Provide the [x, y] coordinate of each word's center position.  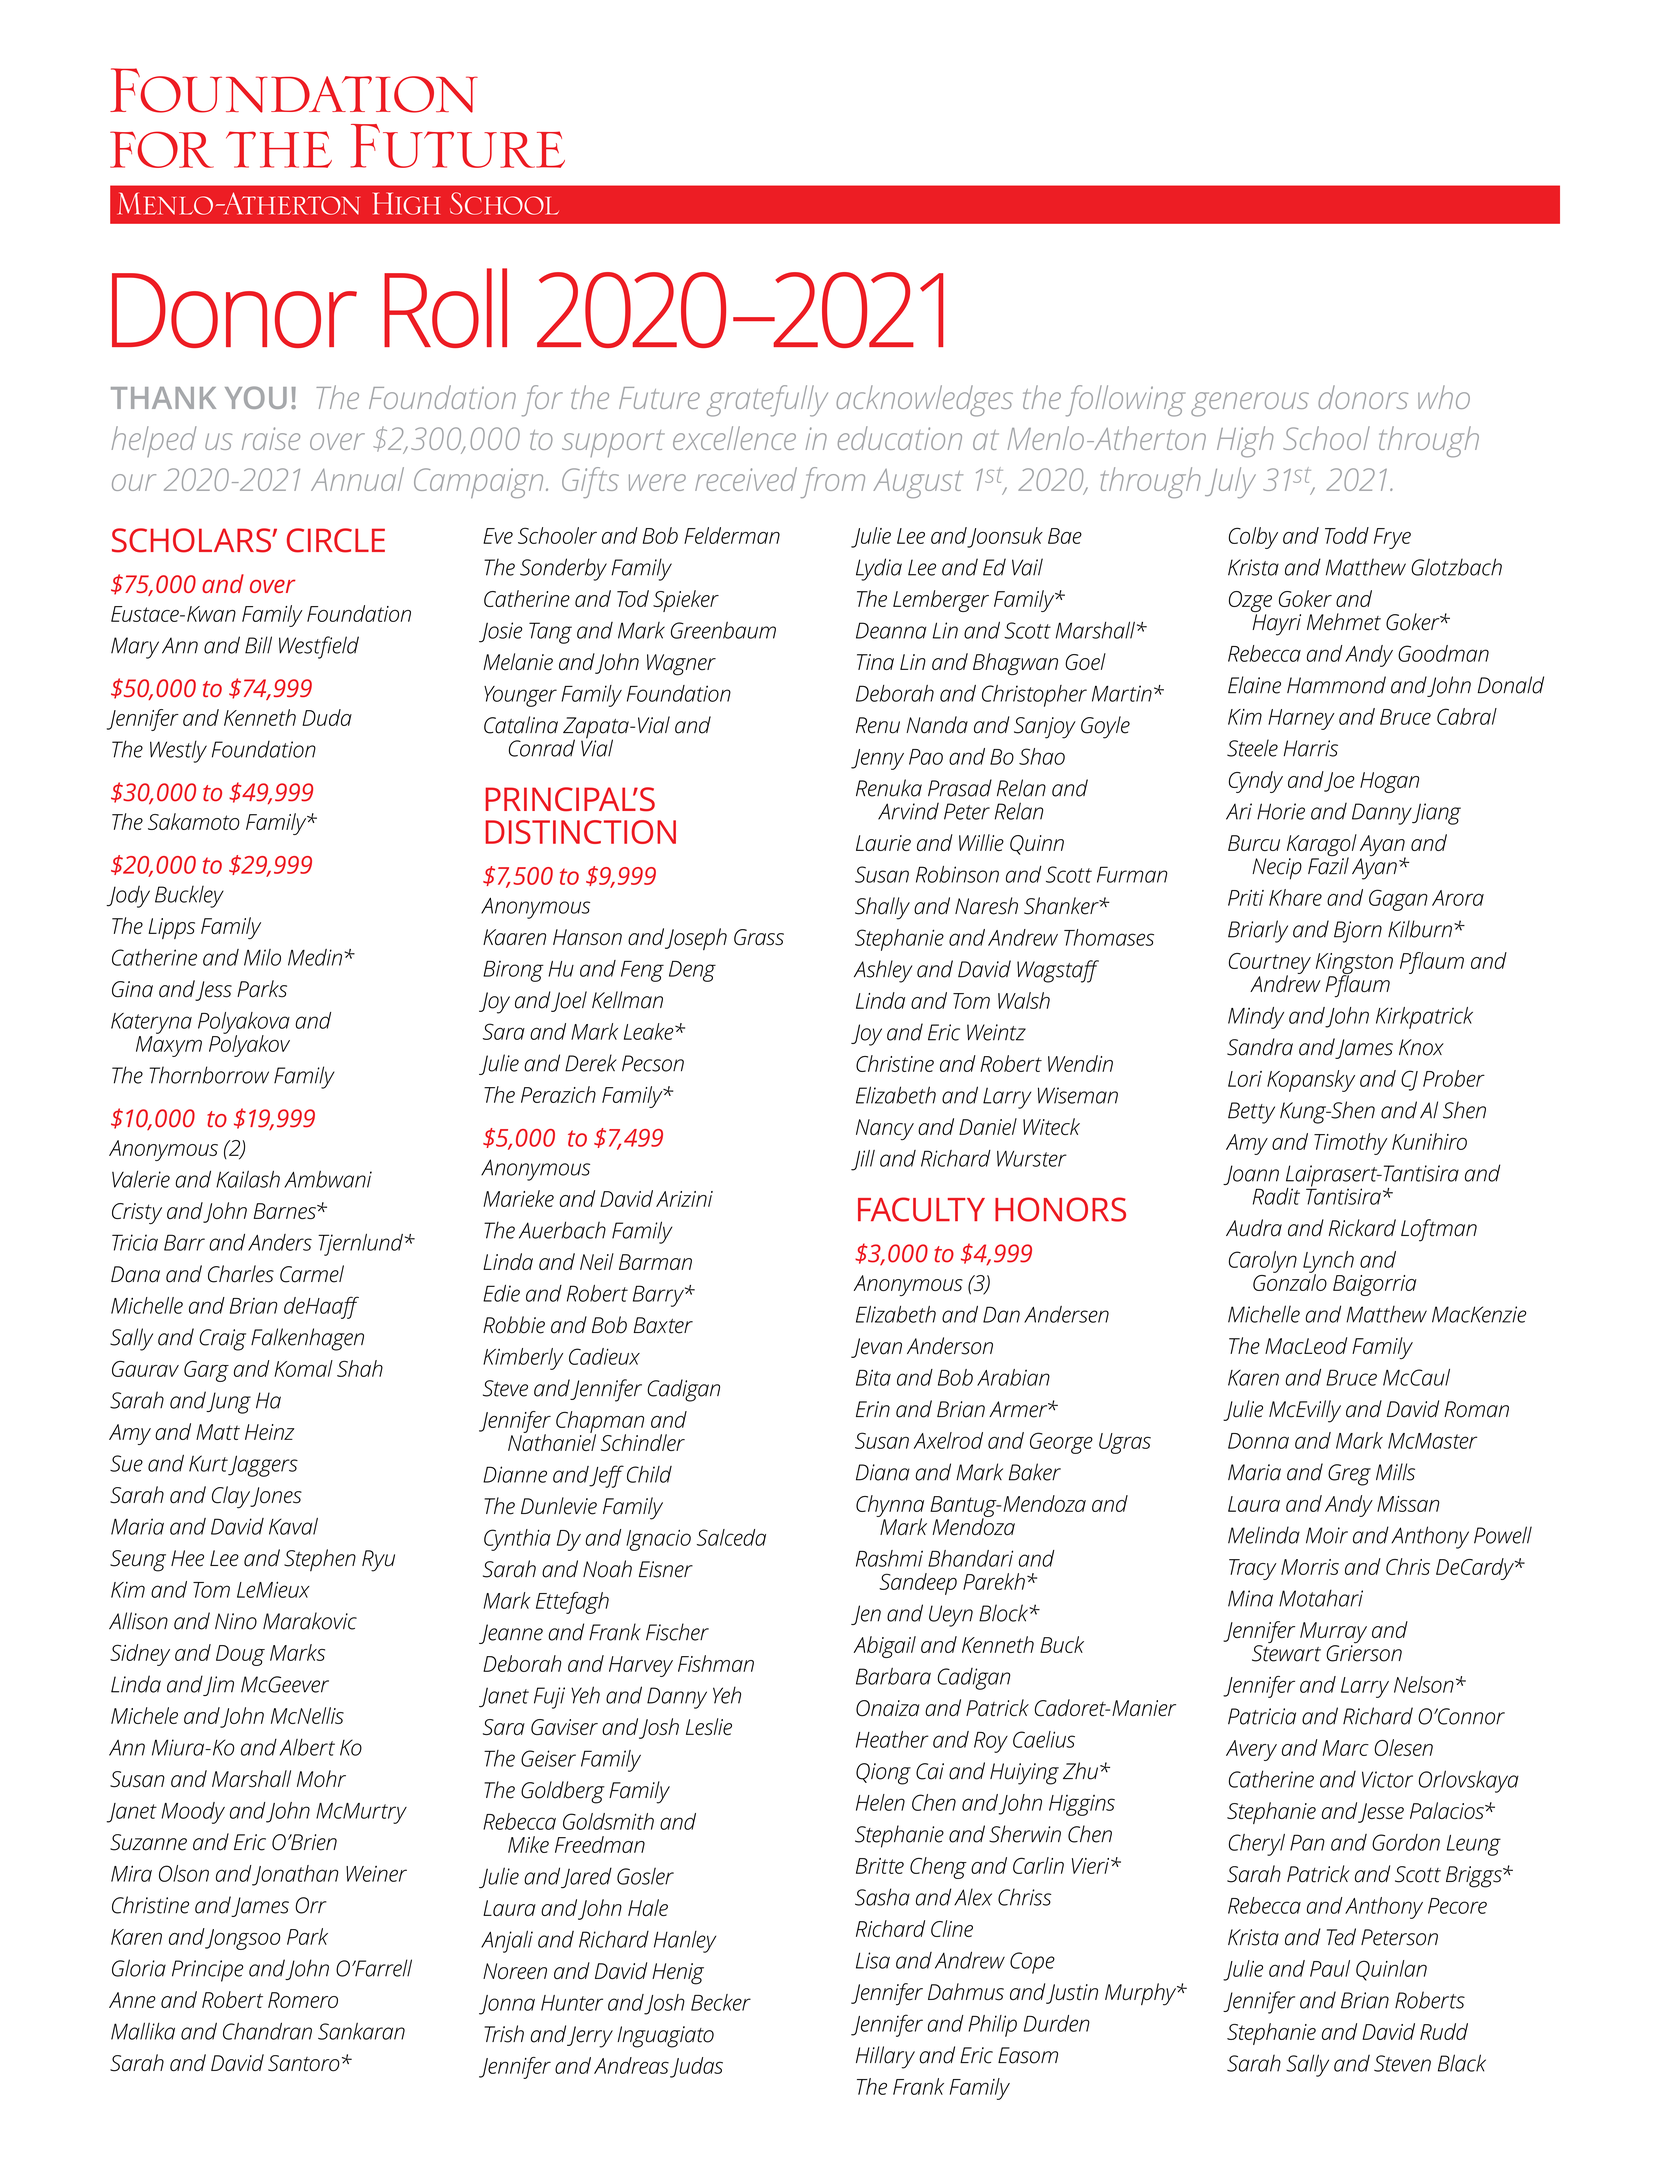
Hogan [1389, 782]
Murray [1333, 1634]
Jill [863, 1160]
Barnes [286, 1211]
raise [271, 438]
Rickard [1362, 1228]
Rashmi [889, 1558]
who [1444, 397]
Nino [236, 1621]
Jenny [877, 759]
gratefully [767, 401]
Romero [303, 2000]
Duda [327, 717]
